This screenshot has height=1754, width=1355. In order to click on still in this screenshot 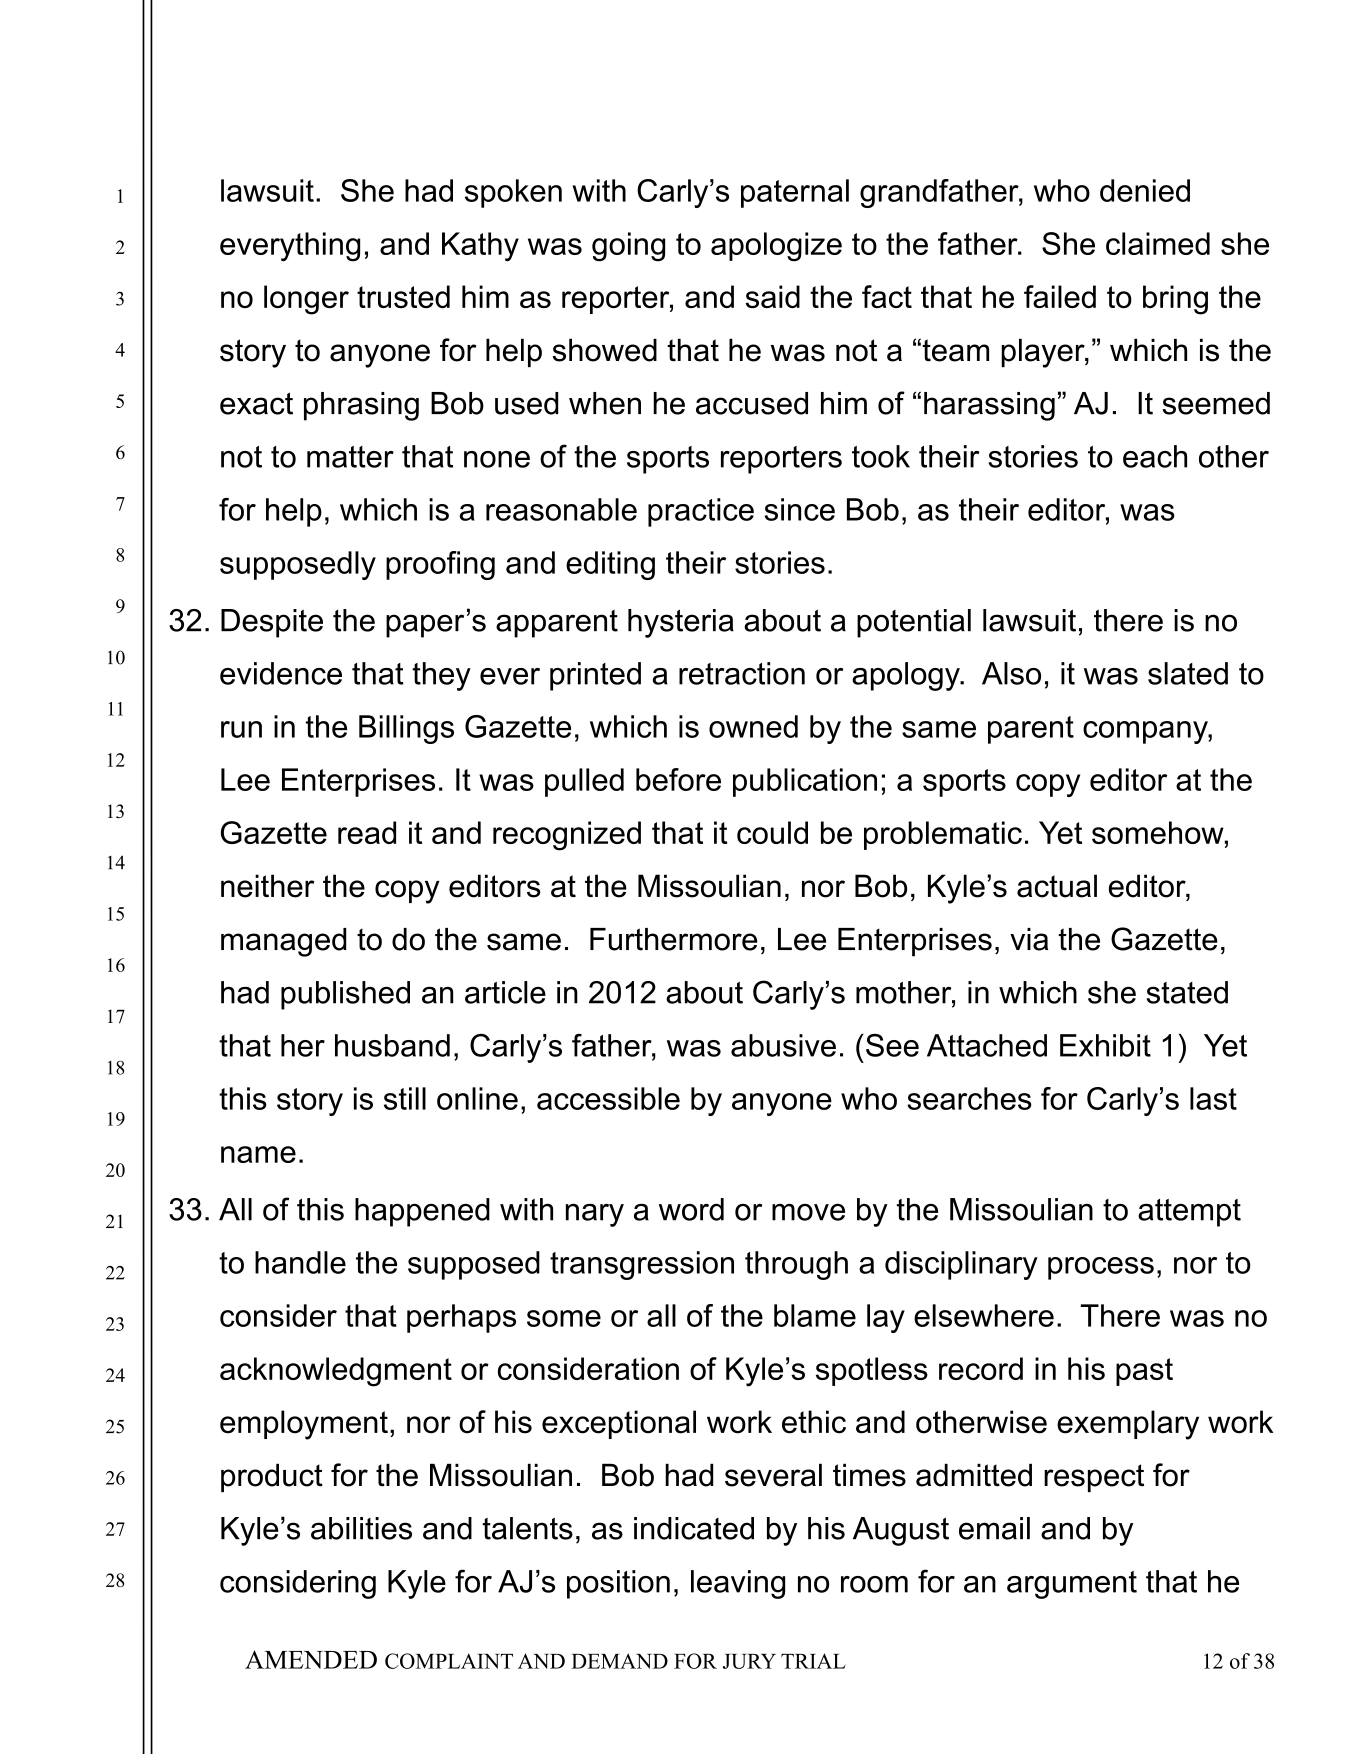, I will do `click(405, 1098)`.
